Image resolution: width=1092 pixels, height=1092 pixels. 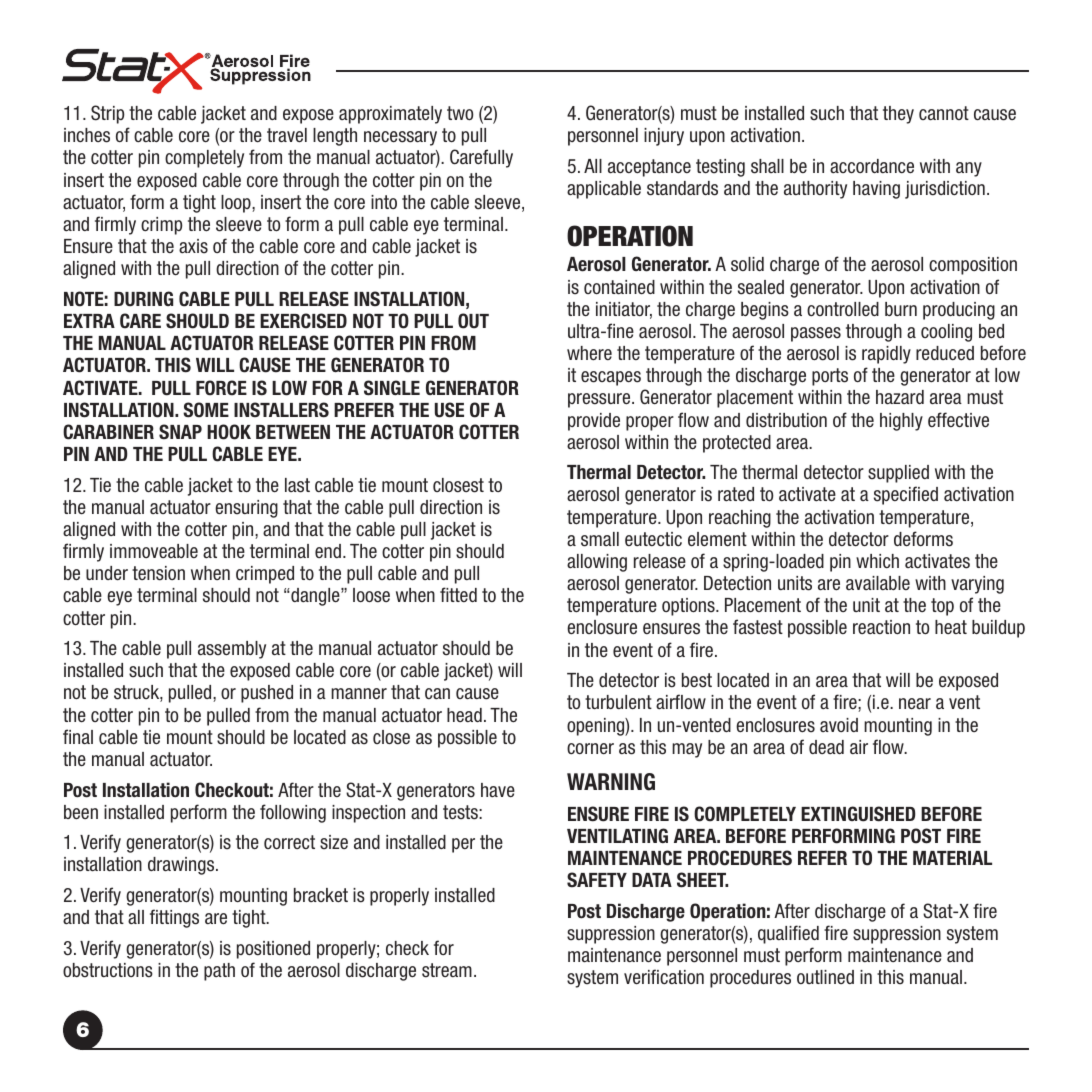 I want to click on two, so click(x=460, y=113).
